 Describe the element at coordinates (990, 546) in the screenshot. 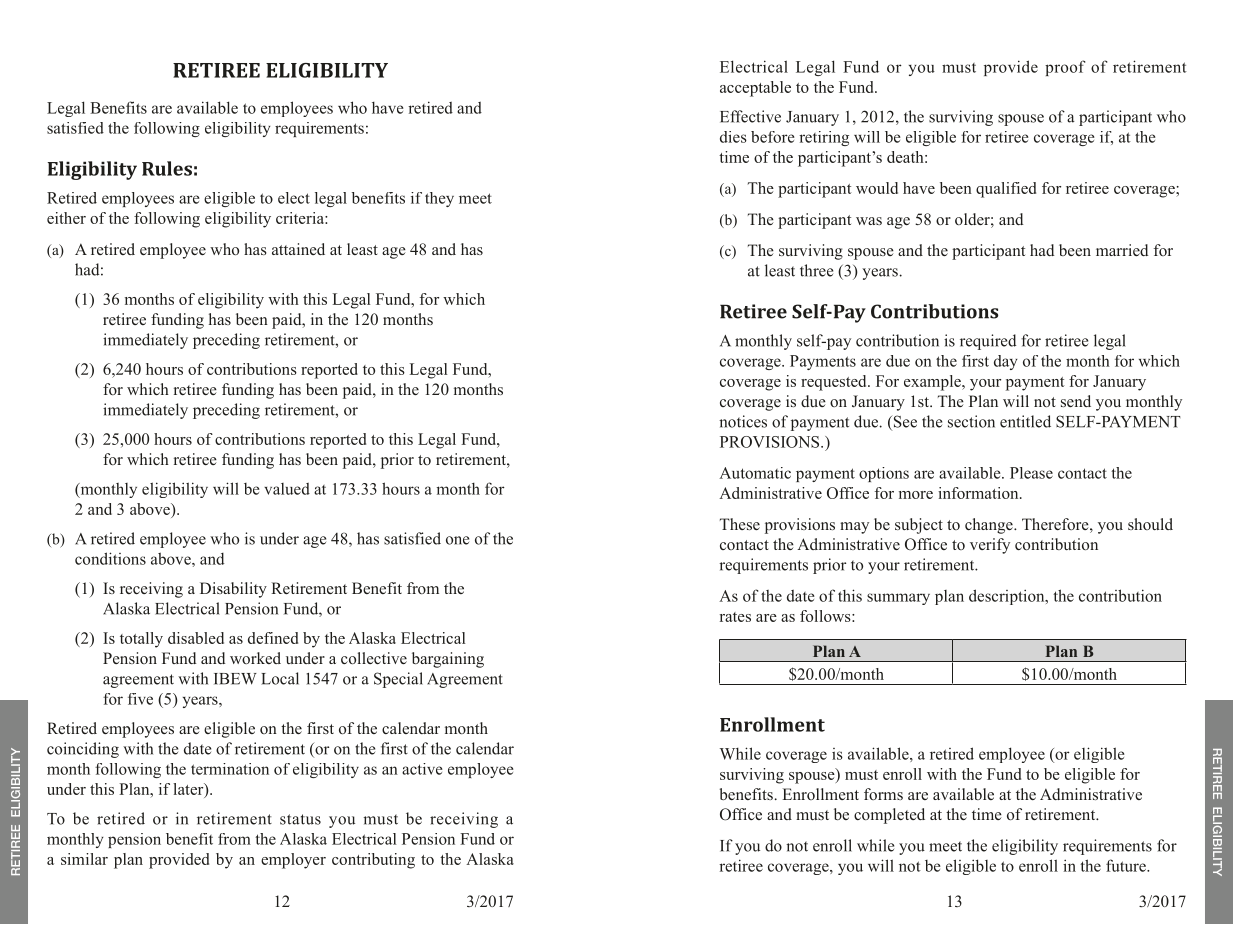

I see `verify` at that location.
